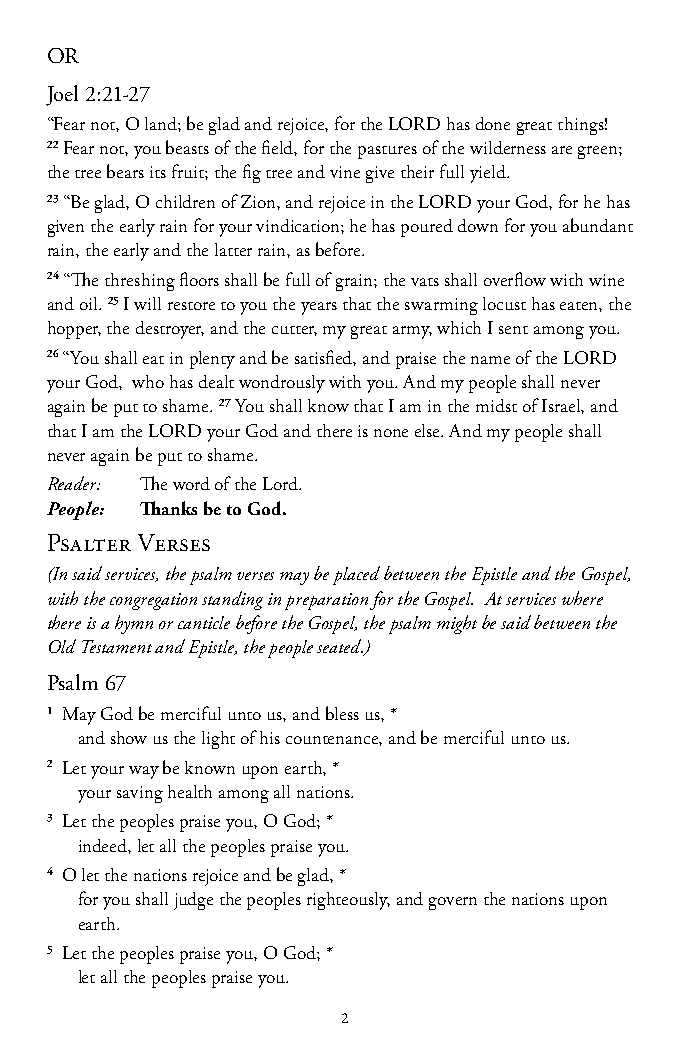  What do you see at coordinates (168, 508) in the image?
I see `Thanks` at bounding box center [168, 508].
